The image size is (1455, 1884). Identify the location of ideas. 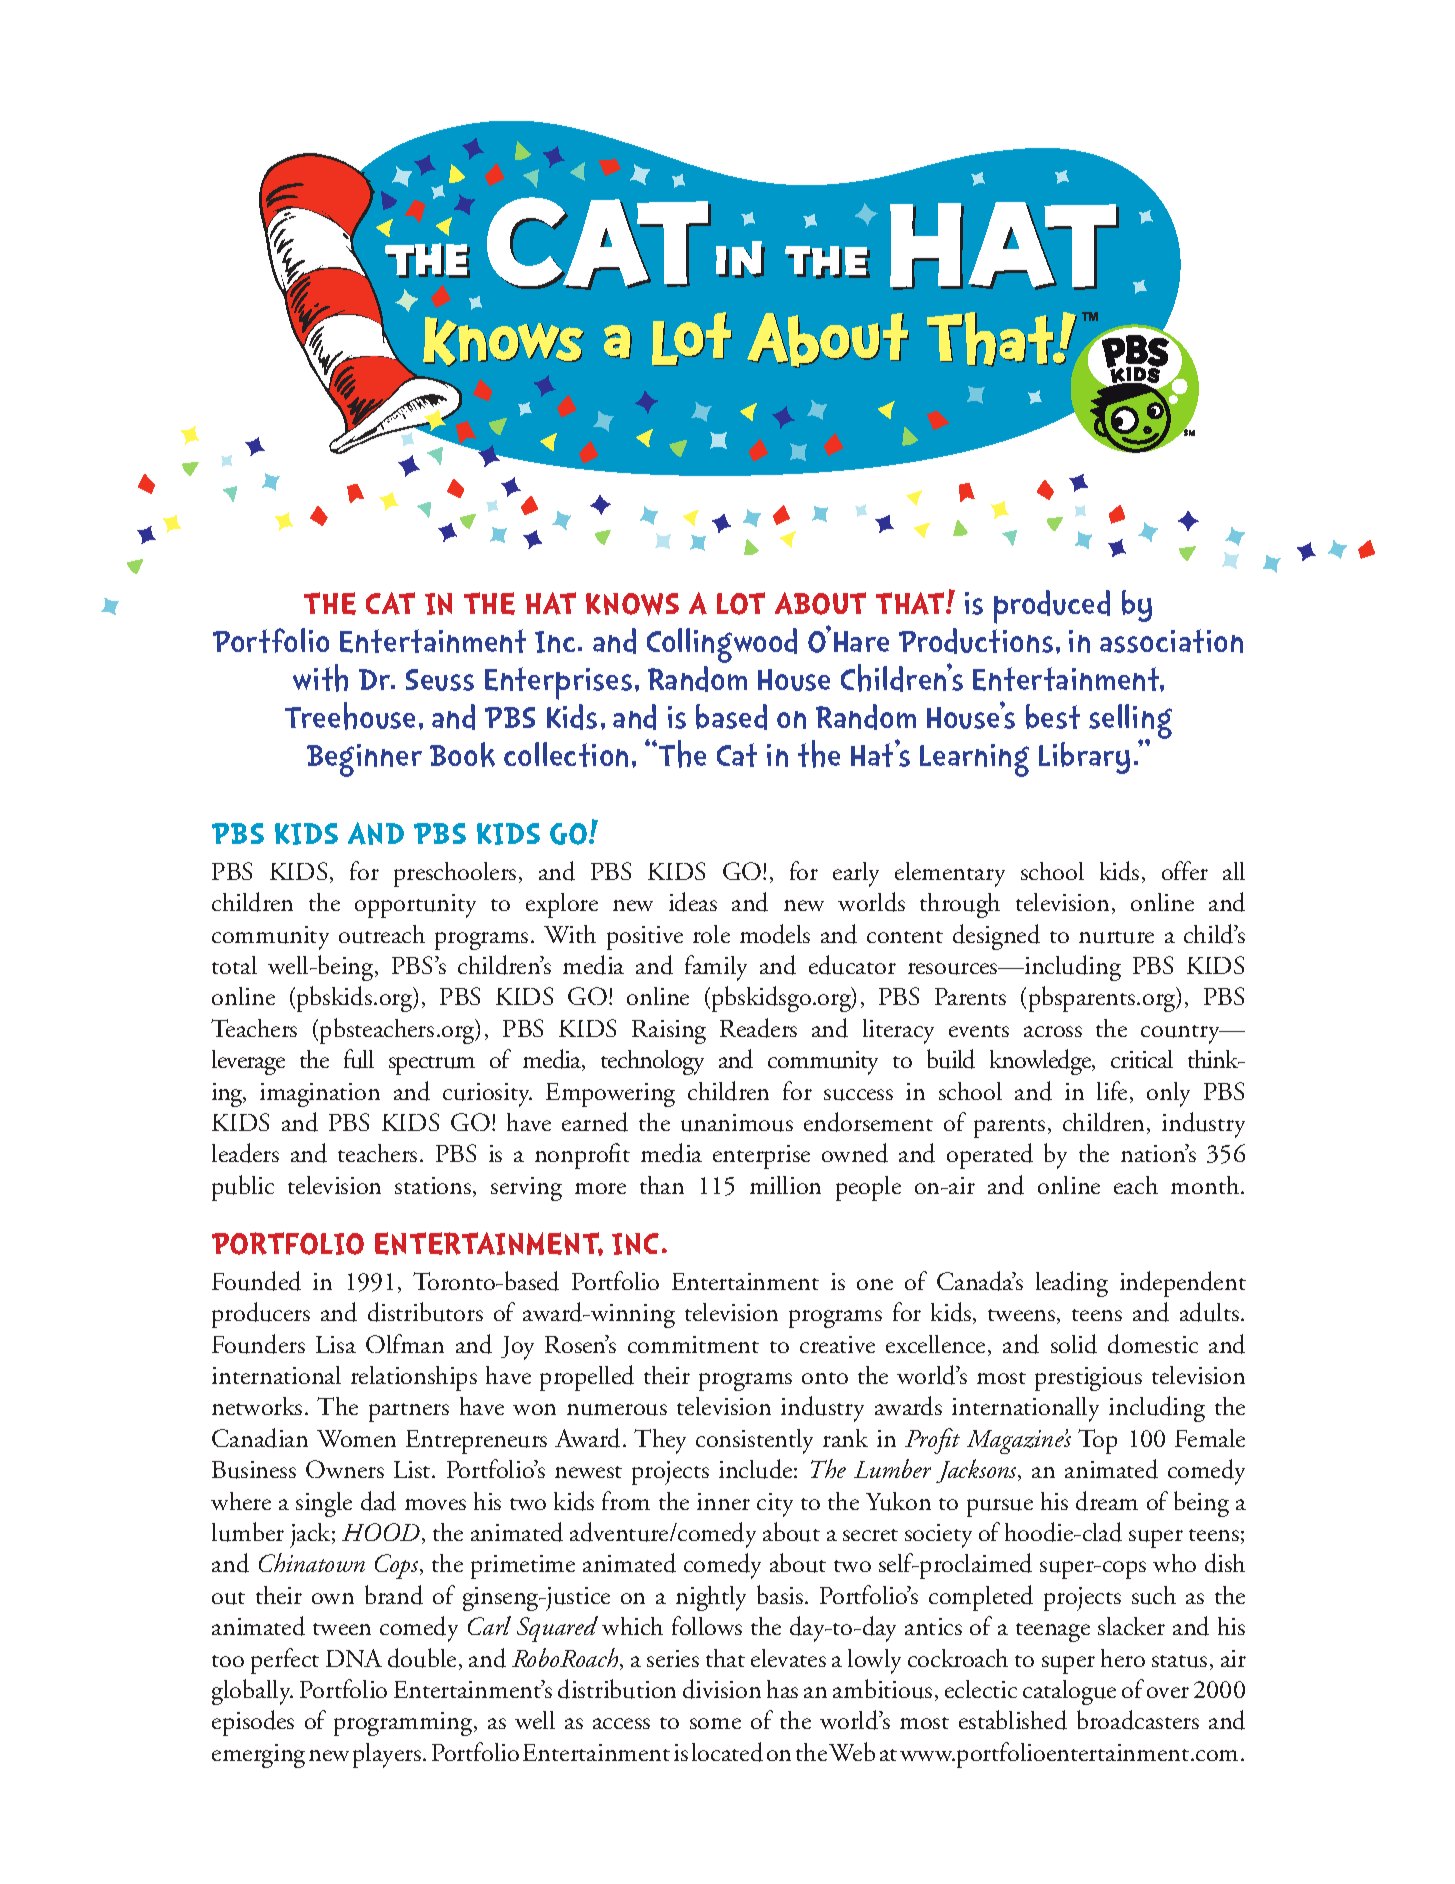
(693, 902).
